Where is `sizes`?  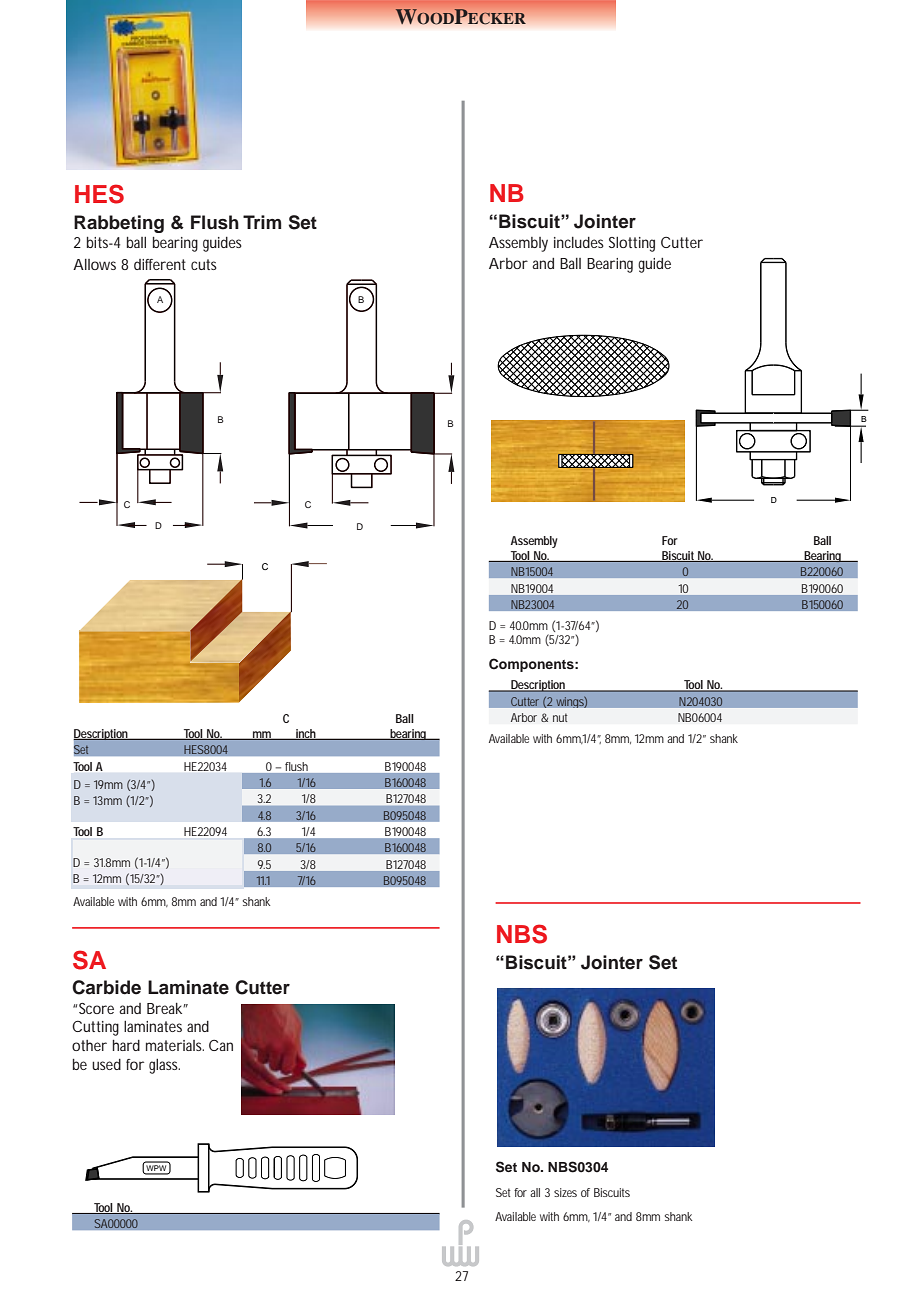
sizes is located at coordinates (565, 1192).
